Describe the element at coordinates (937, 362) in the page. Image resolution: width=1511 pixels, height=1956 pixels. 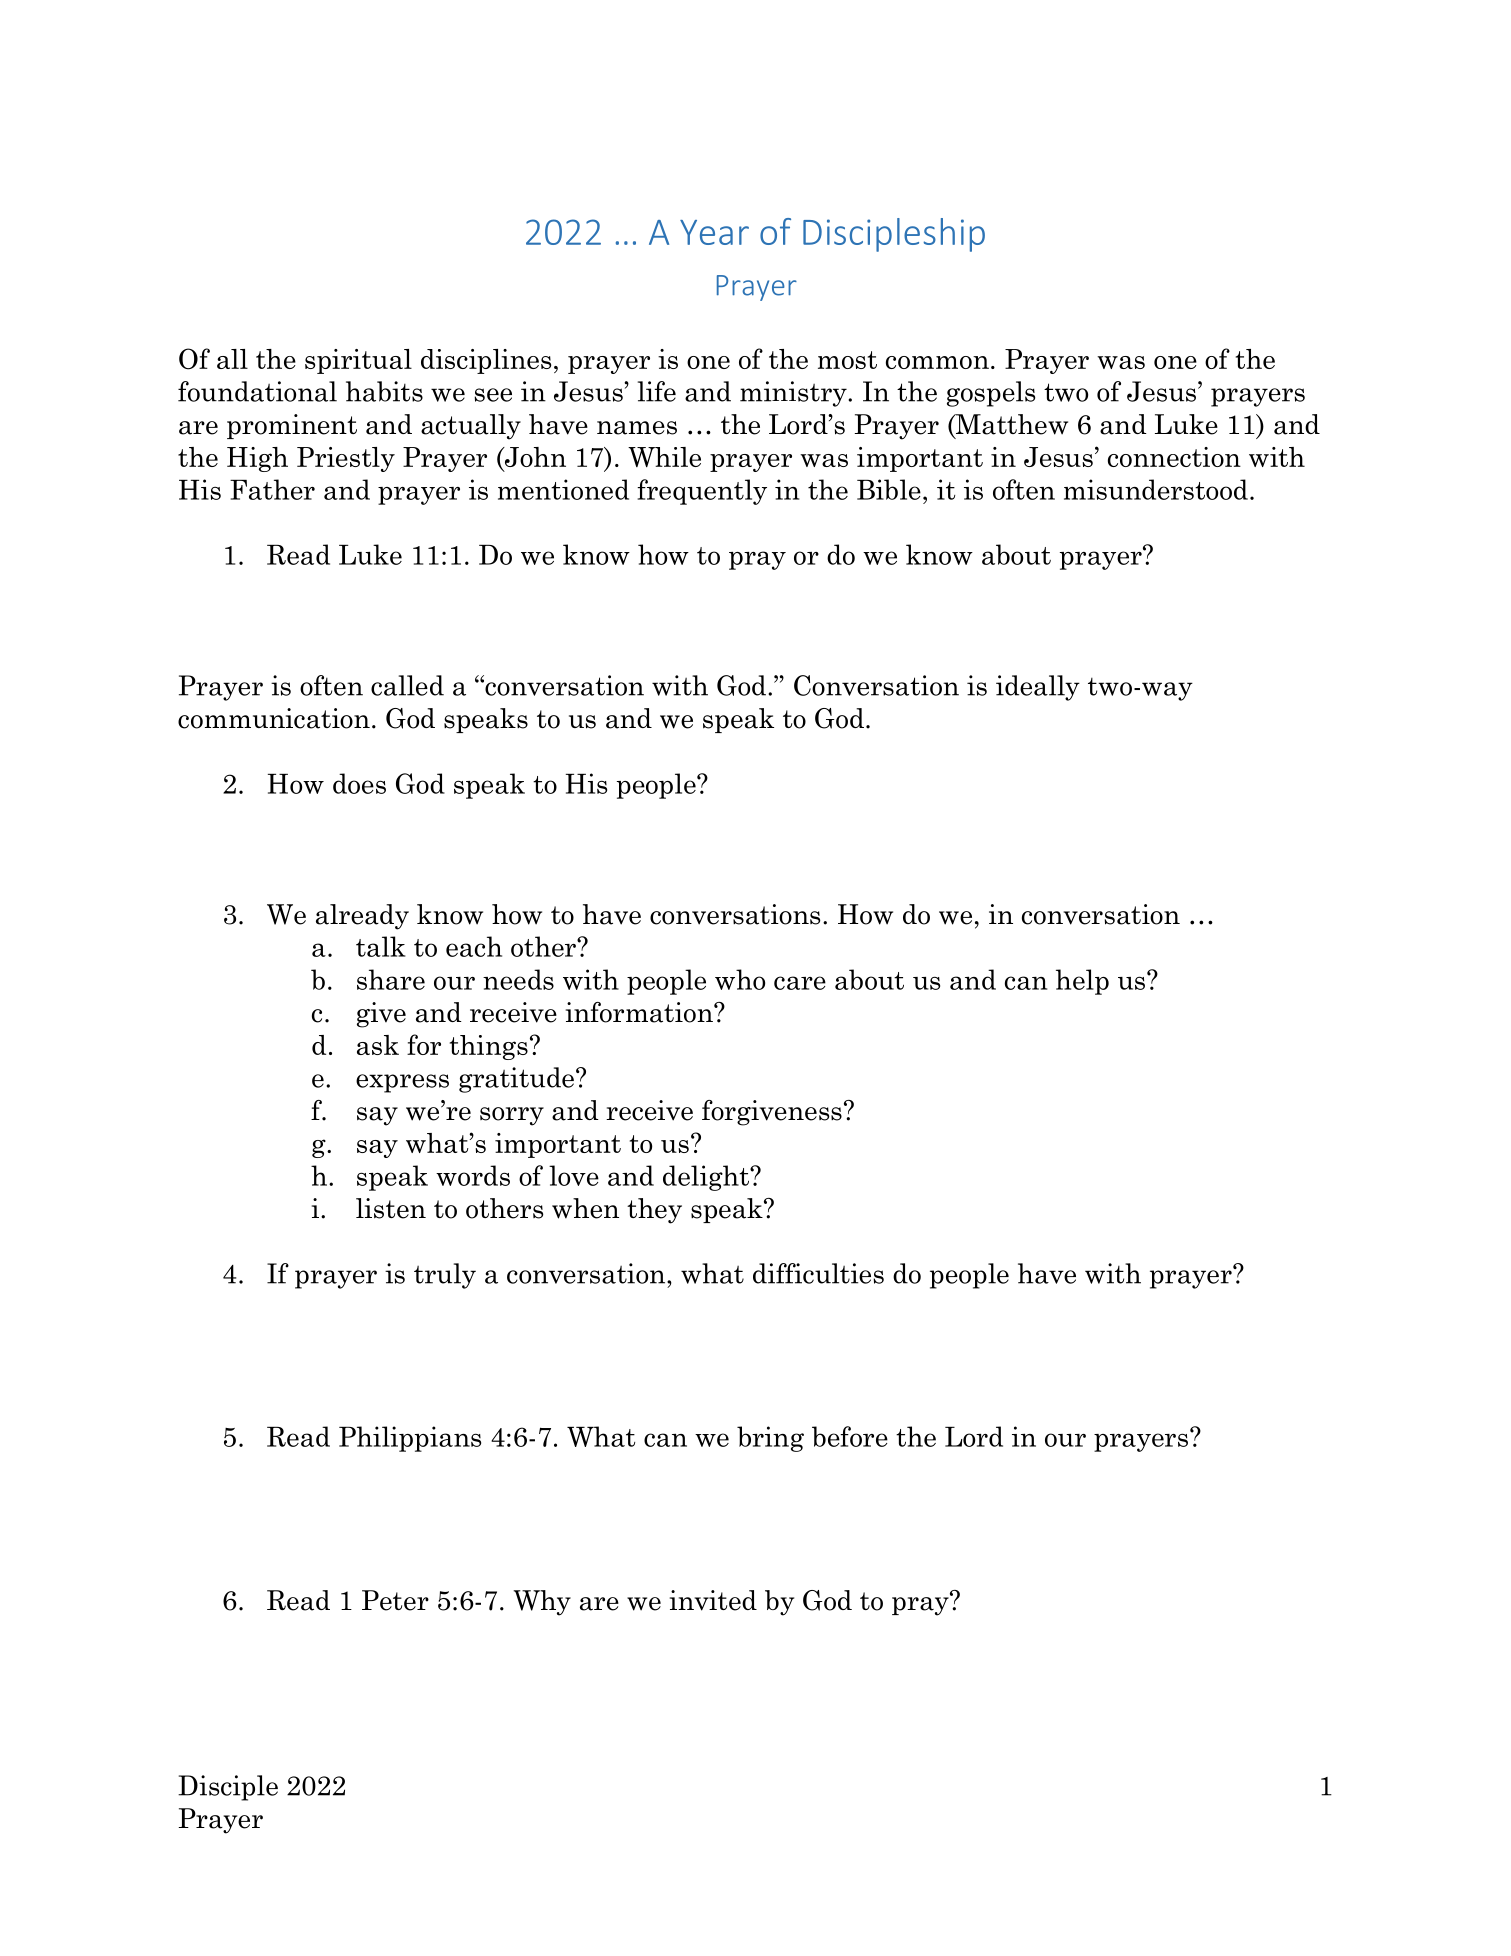
I see `common` at that location.
